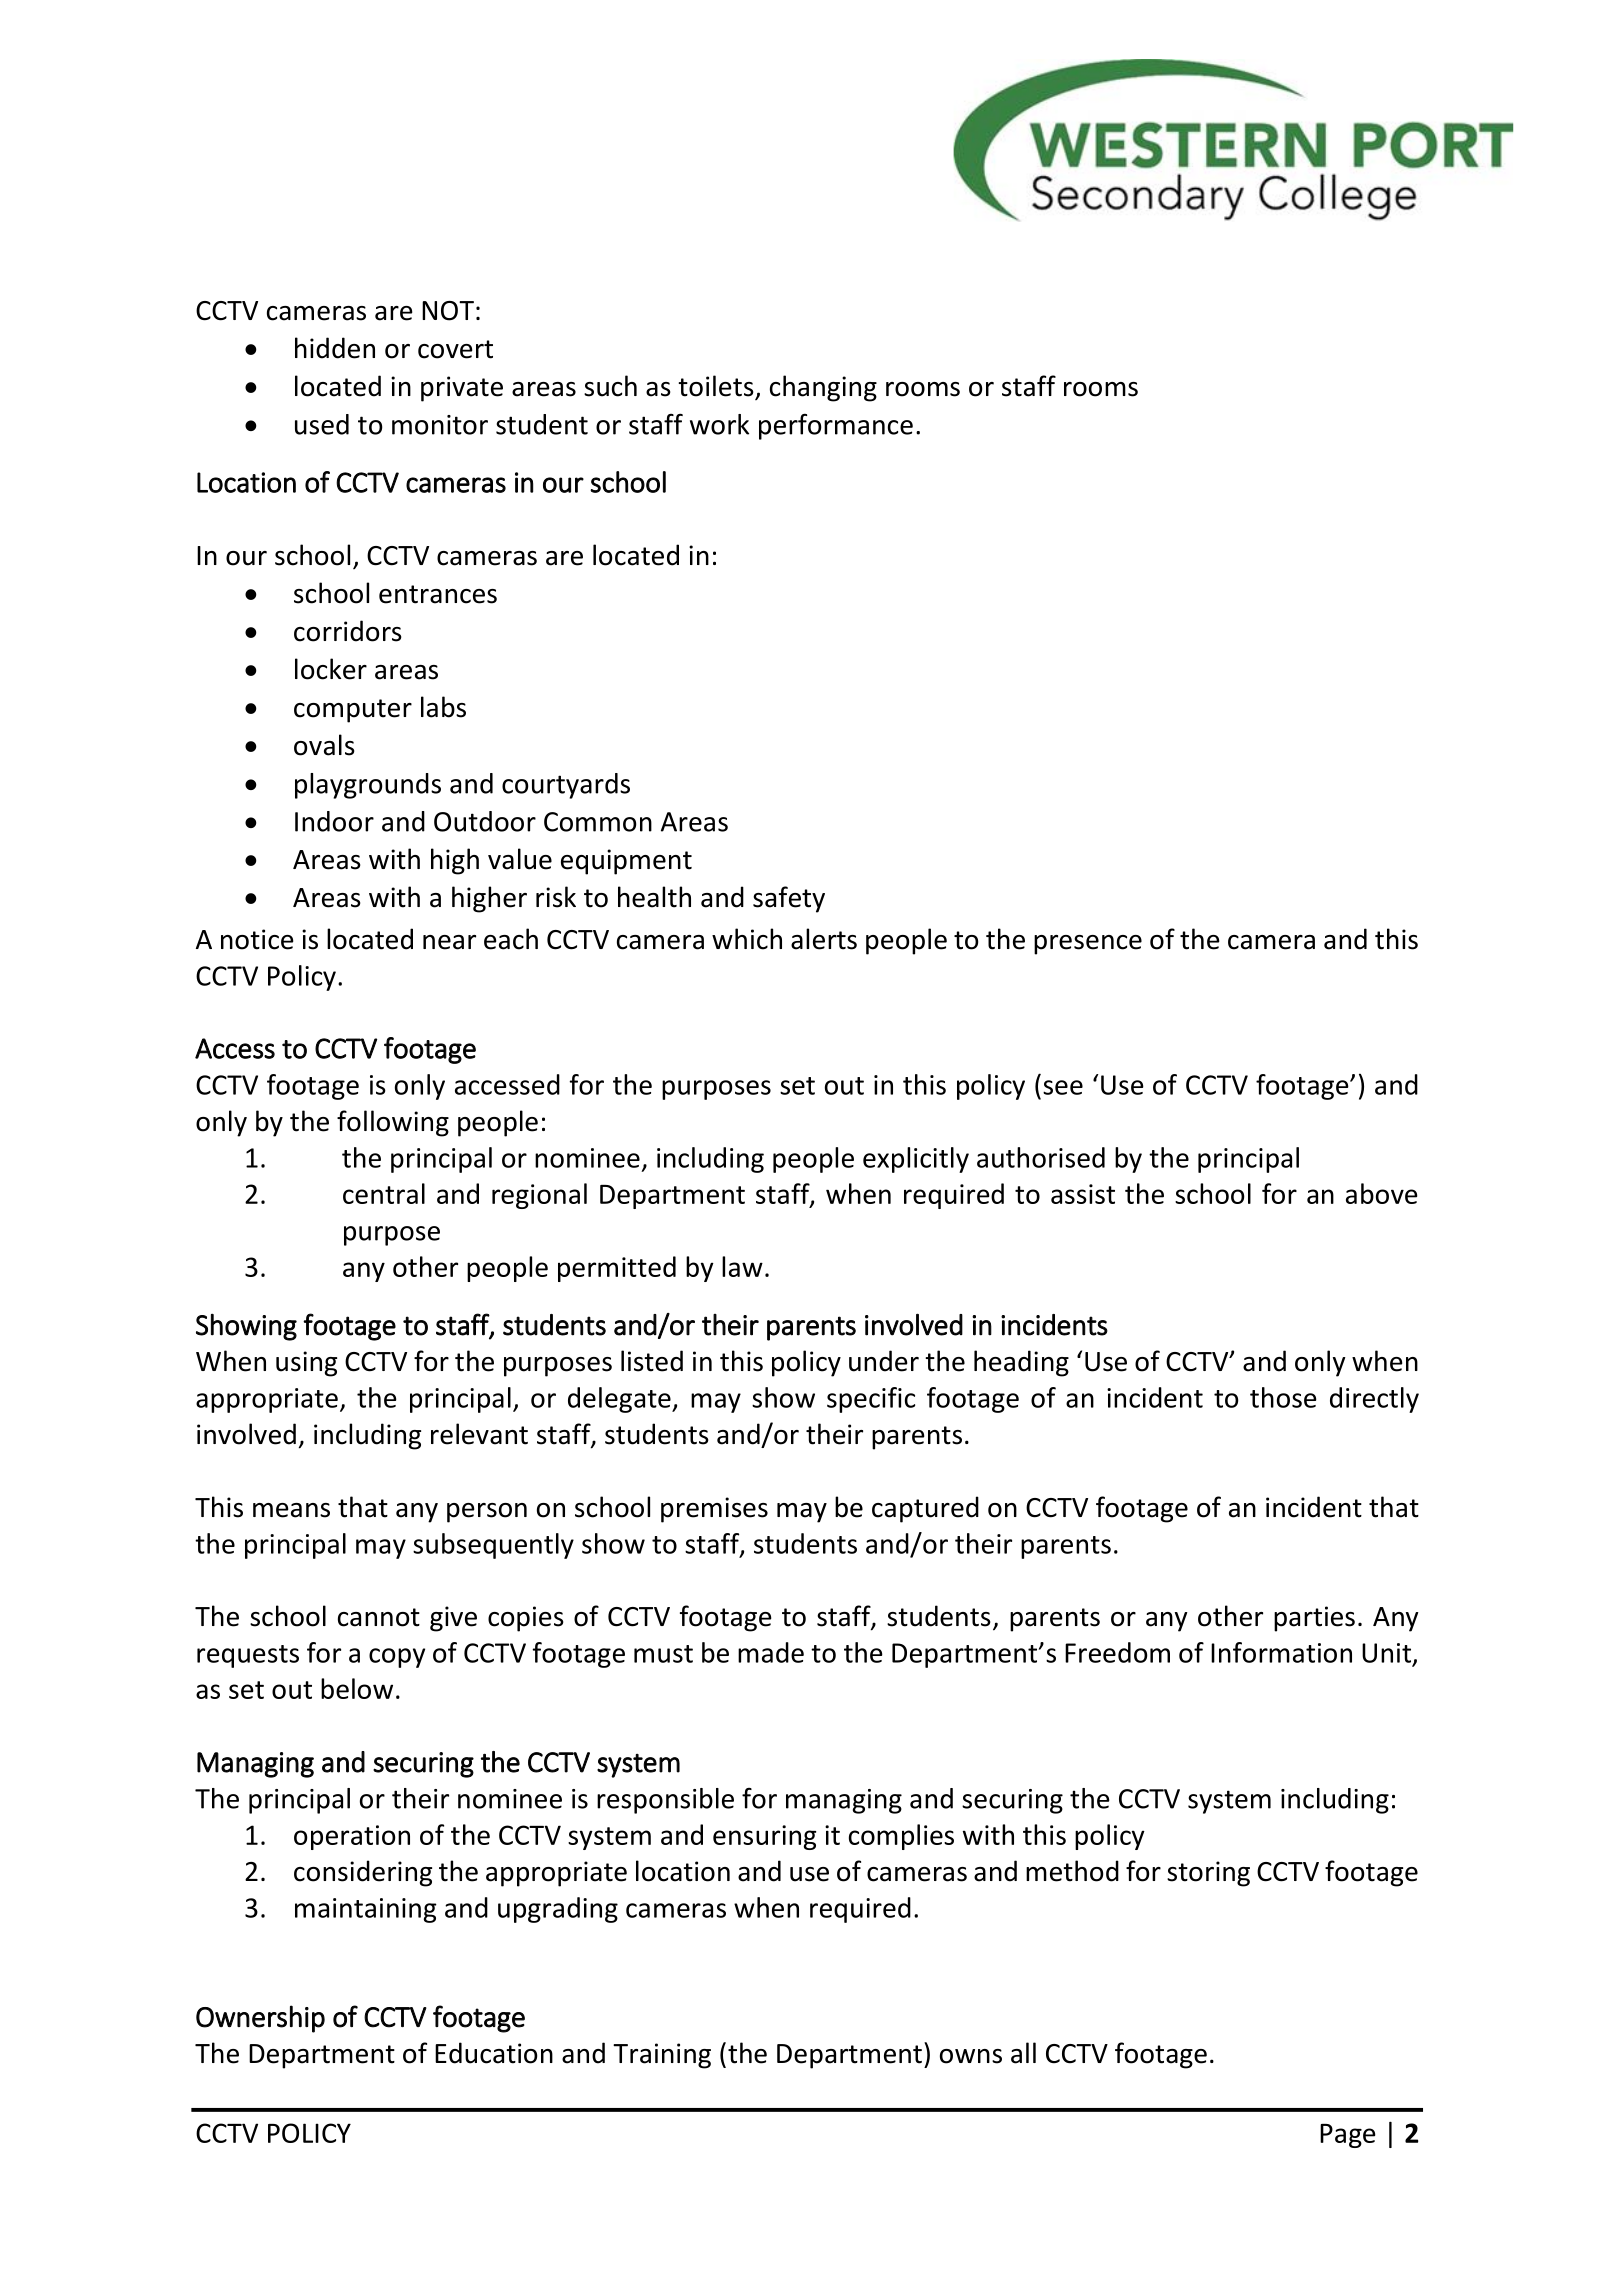  Describe the element at coordinates (836, 427) in the page. I see `performance` at that location.
